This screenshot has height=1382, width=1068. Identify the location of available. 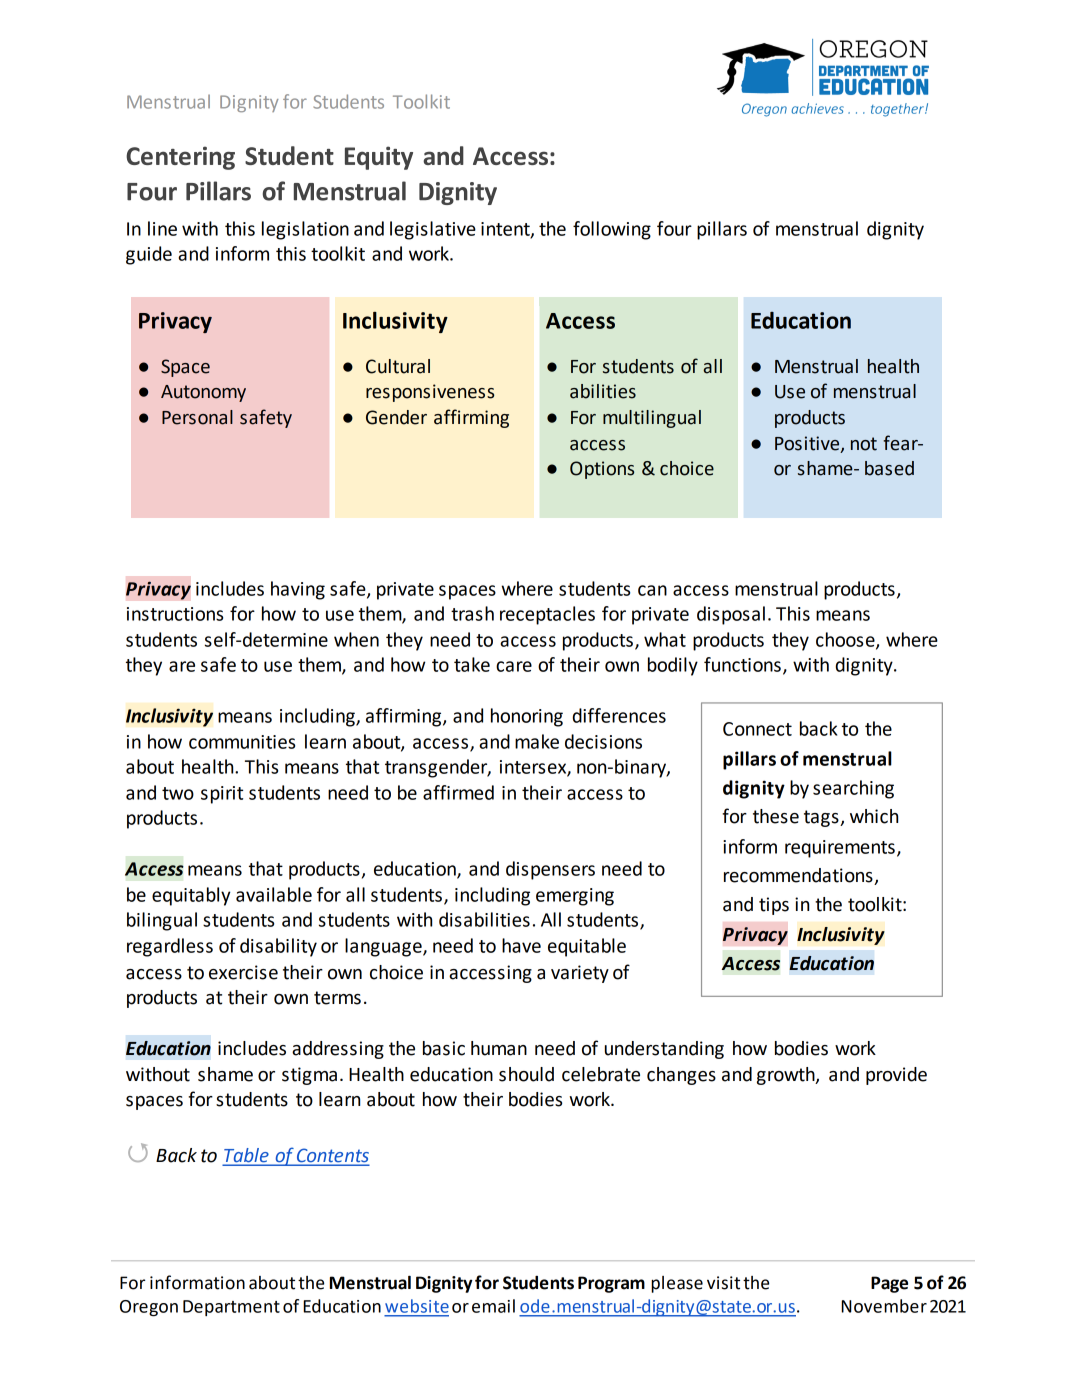
(274, 894).
